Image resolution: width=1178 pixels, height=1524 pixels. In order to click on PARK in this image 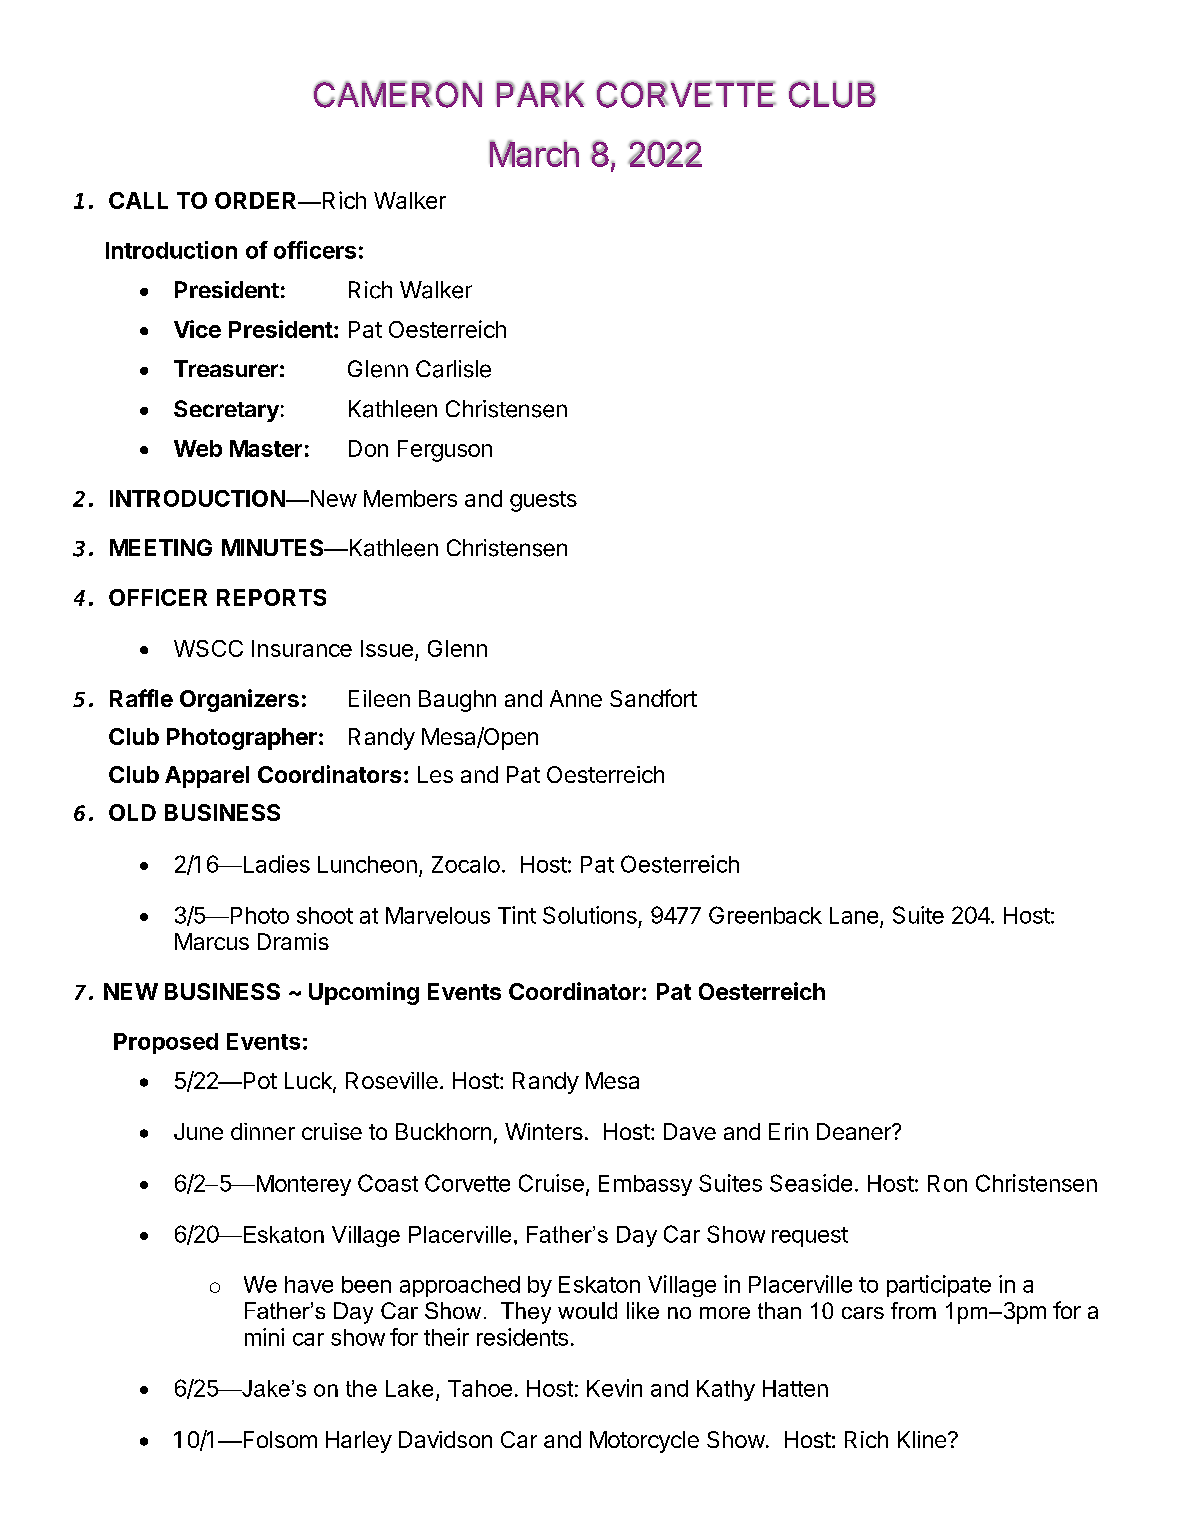, I will do `click(540, 94)`.
